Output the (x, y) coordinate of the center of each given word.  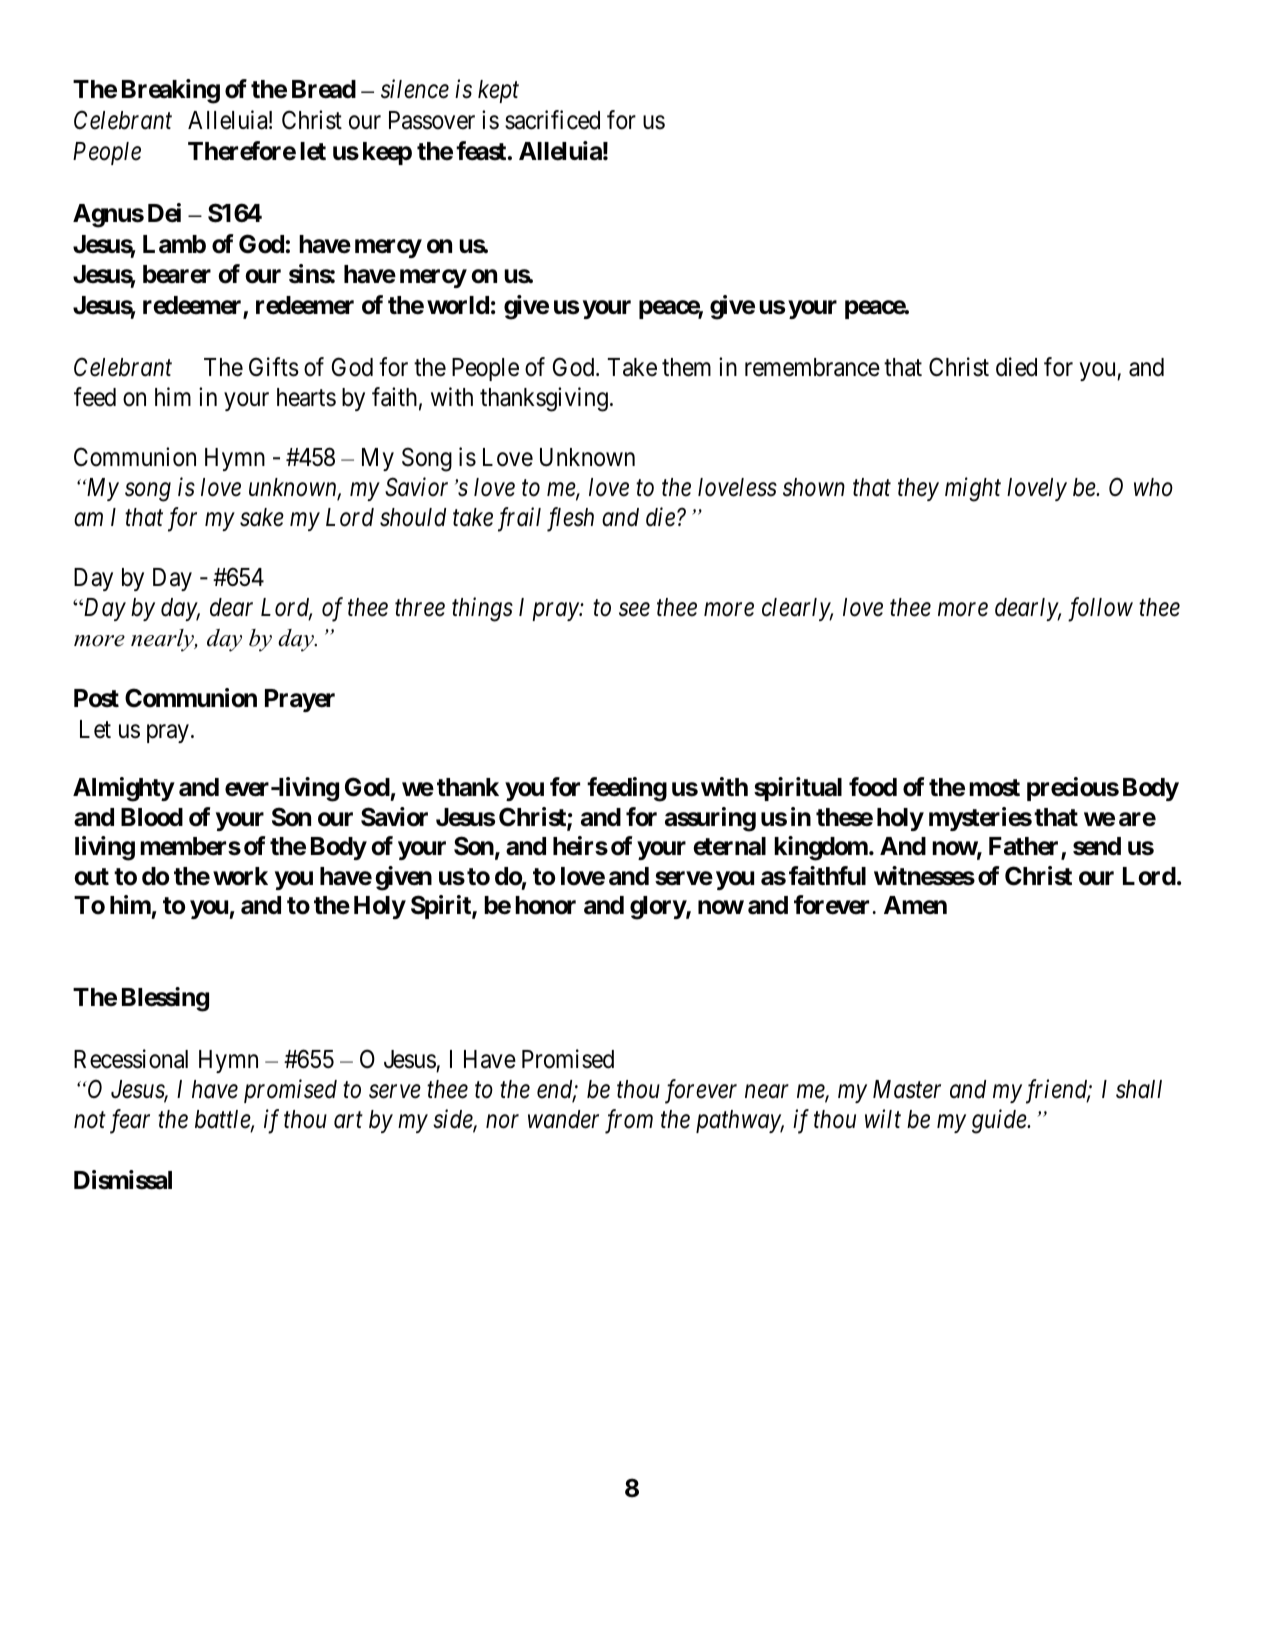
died (1016, 367)
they (918, 489)
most (994, 788)
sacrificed (552, 120)
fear (130, 1121)
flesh (570, 519)
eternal (729, 846)
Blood (152, 817)
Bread (324, 89)
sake (262, 517)
